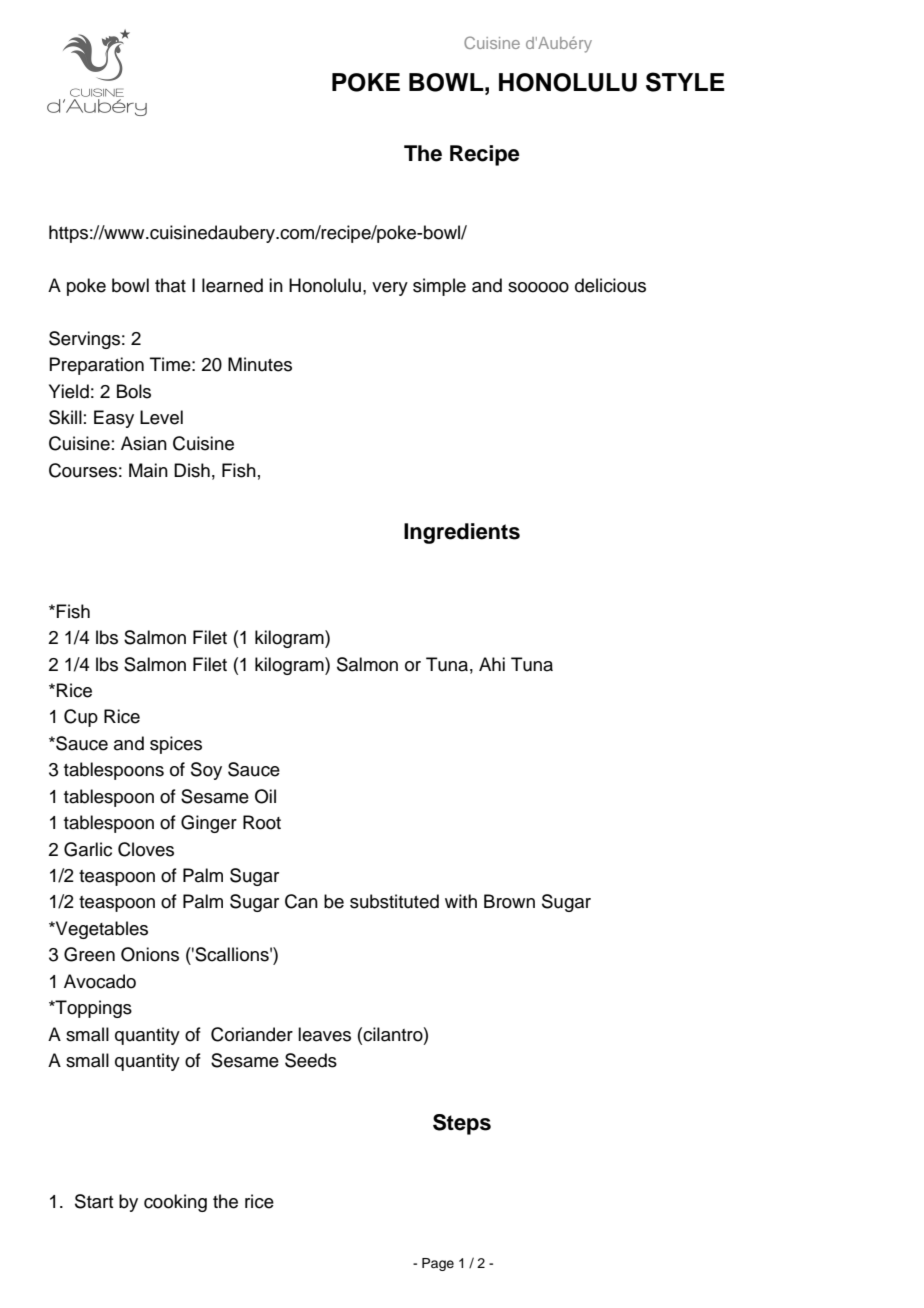  I want to click on Bols, so click(134, 391).
